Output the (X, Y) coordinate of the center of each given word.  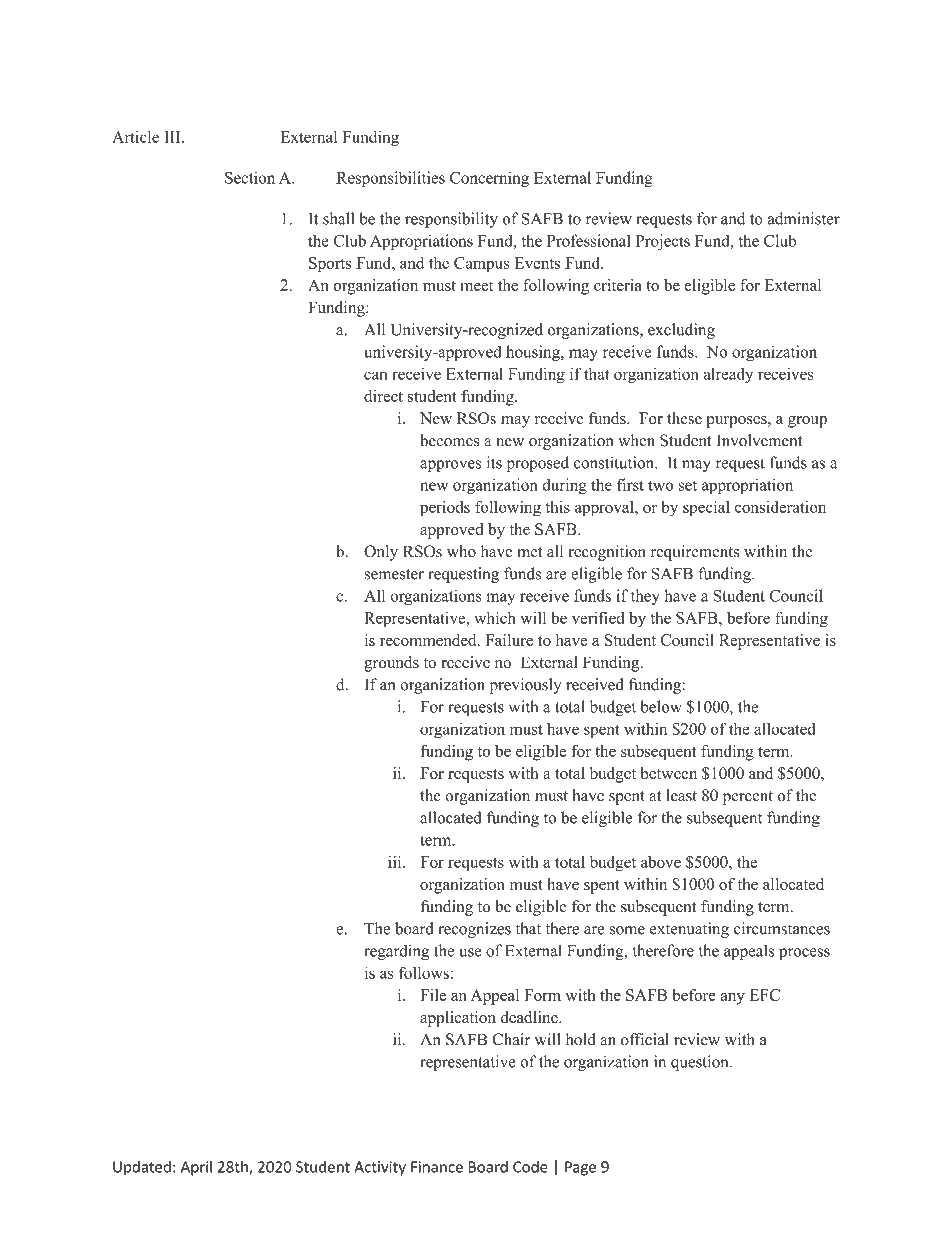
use (470, 952)
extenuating (689, 930)
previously (525, 686)
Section (250, 177)
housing (534, 353)
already (728, 375)
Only (381, 553)
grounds (391, 664)
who (461, 551)
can (375, 375)
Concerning (489, 179)
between (669, 773)
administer (803, 218)
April (196, 1168)
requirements (695, 553)
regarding (396, 952)
